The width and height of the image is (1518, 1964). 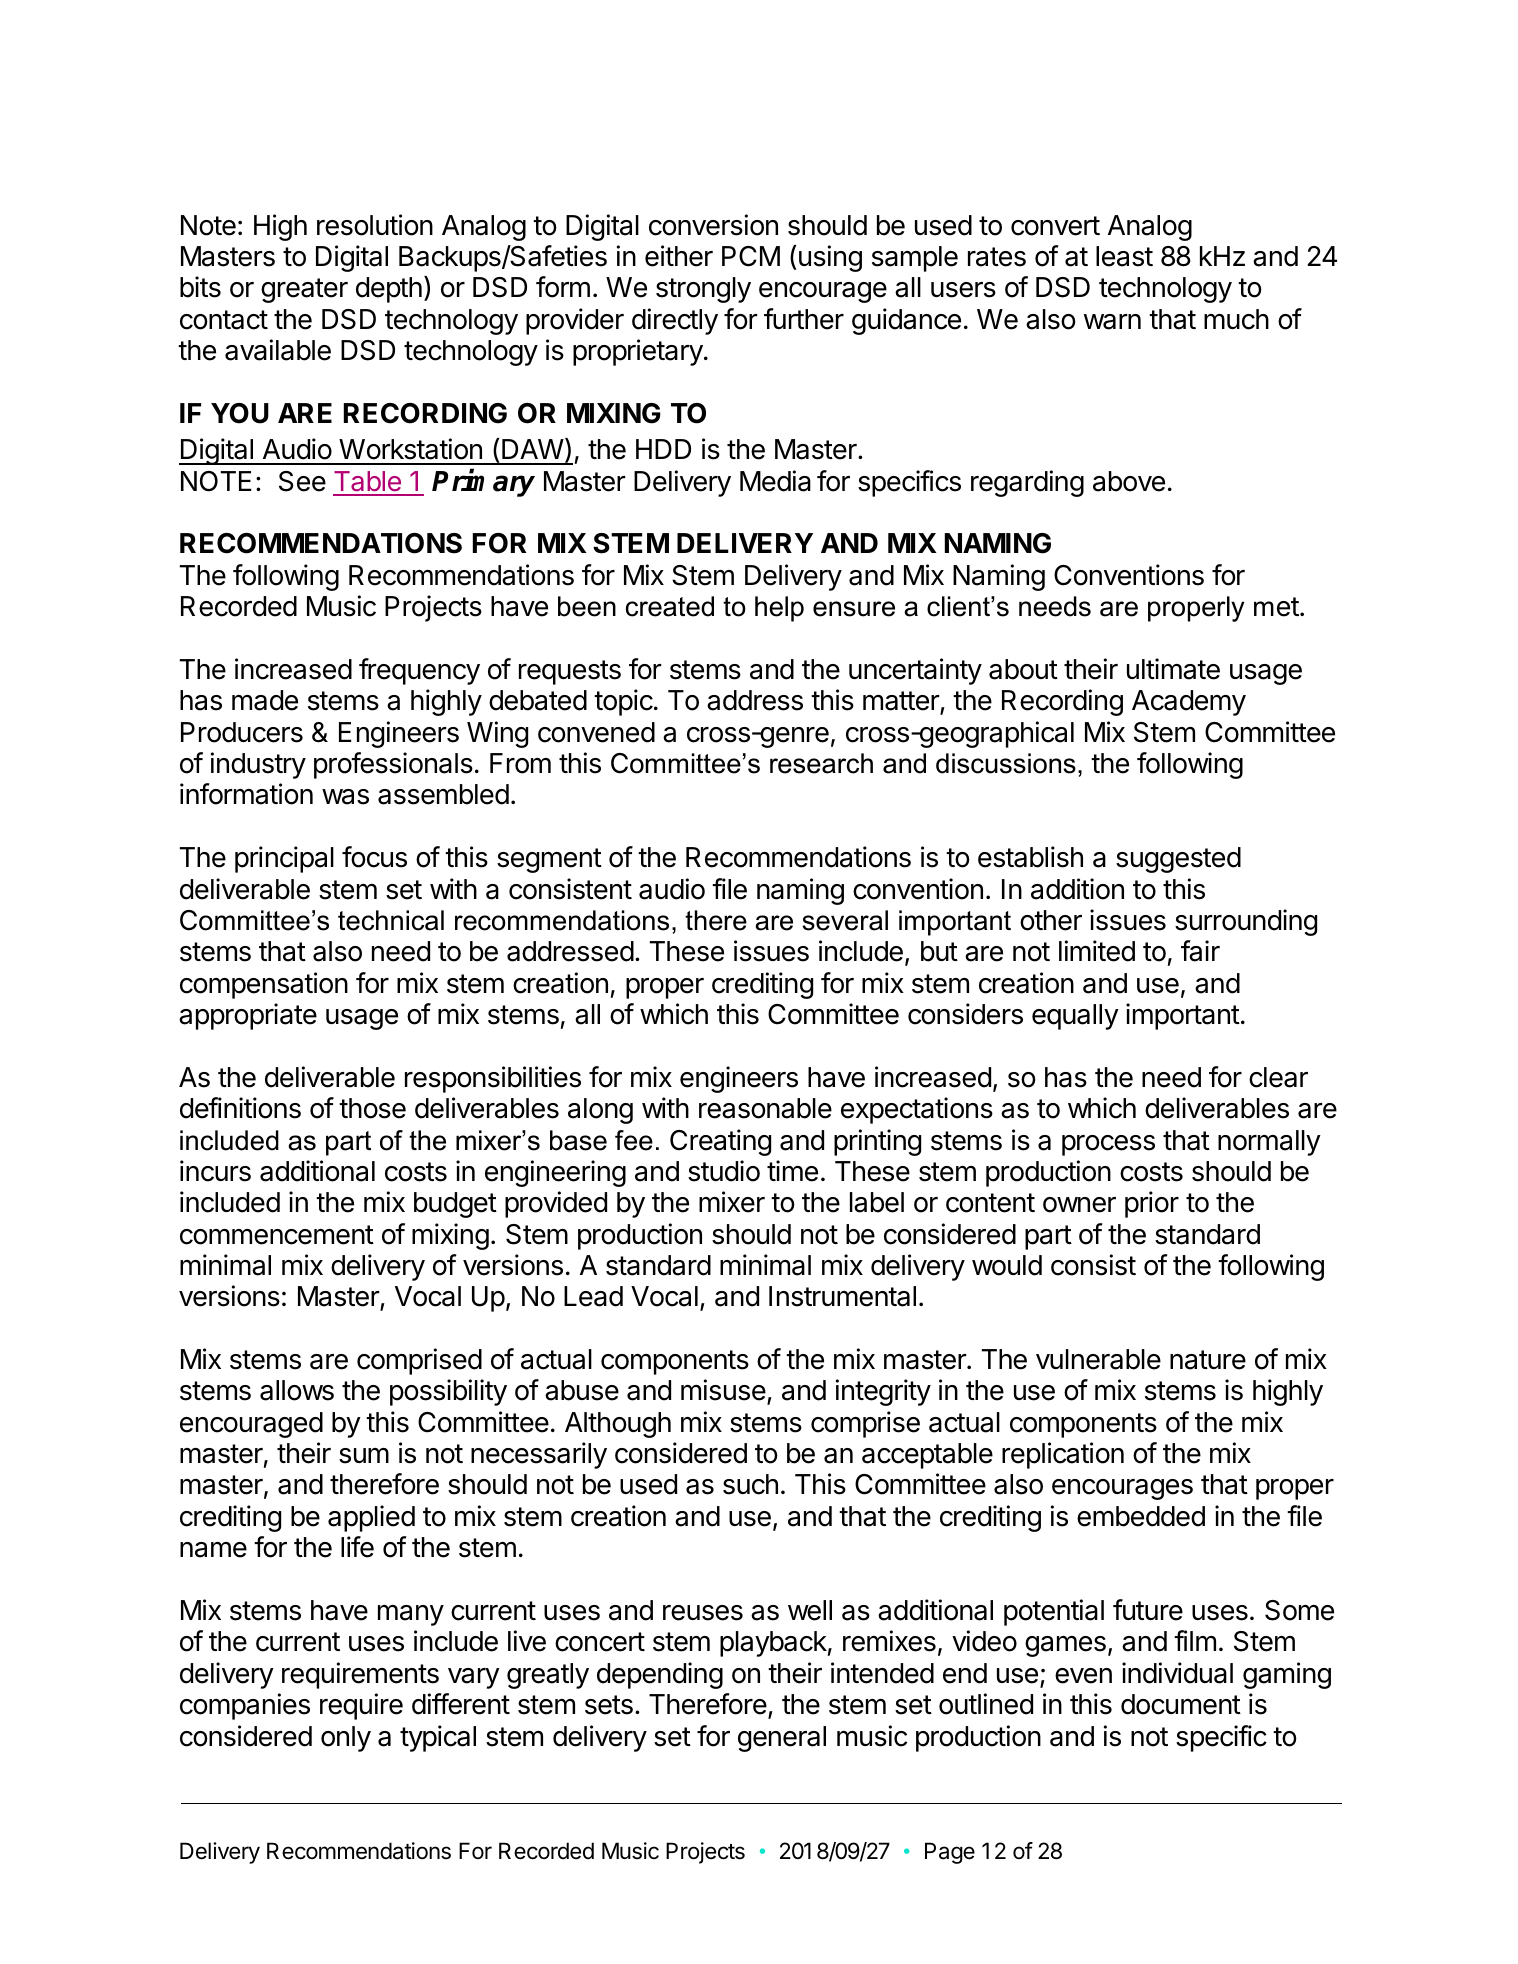 What do you see at coordinates (419, 671) in the image?
I see `frequency` at bounding box center [419, 671].
